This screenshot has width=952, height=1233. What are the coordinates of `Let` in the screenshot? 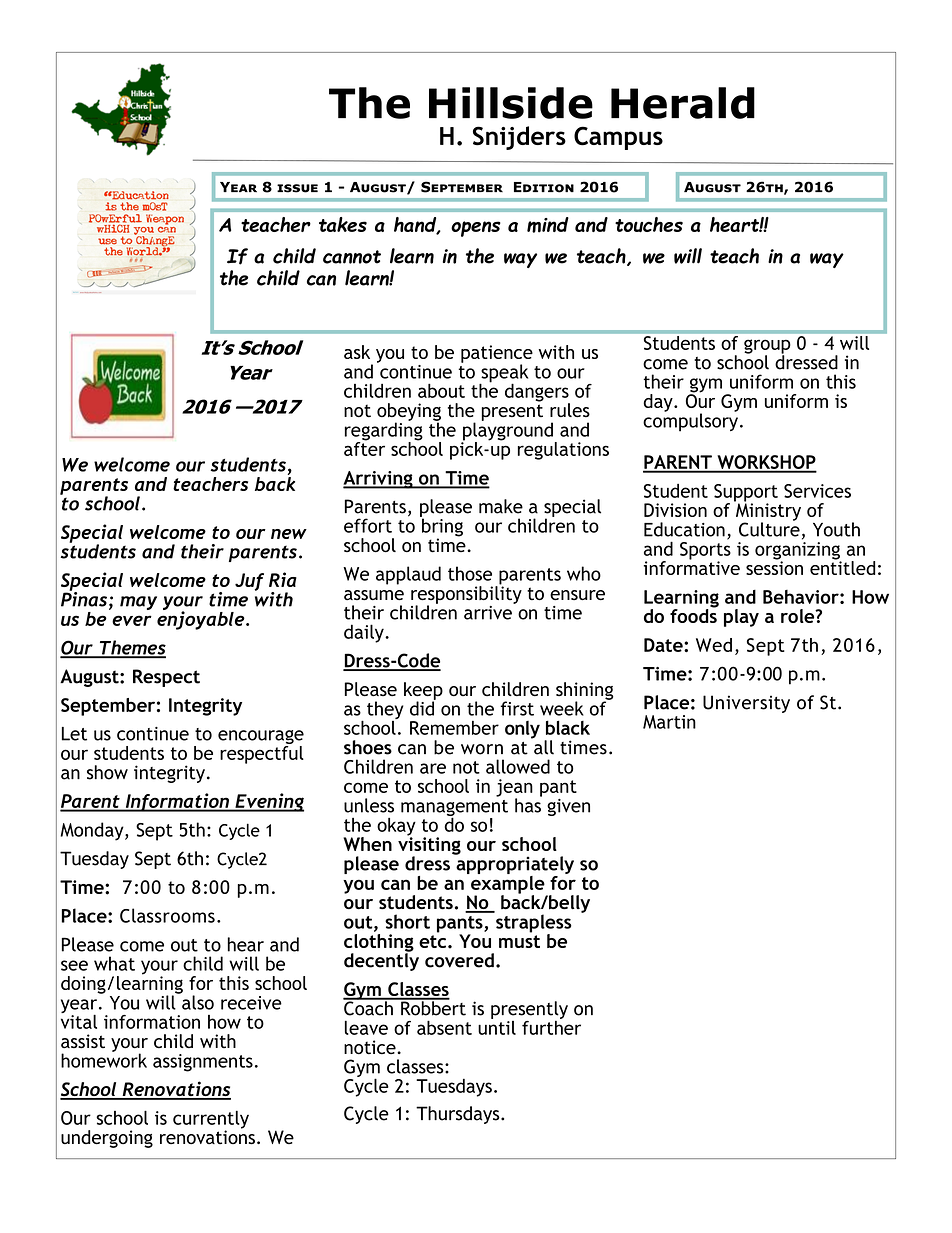 It's located at (74, 734).
